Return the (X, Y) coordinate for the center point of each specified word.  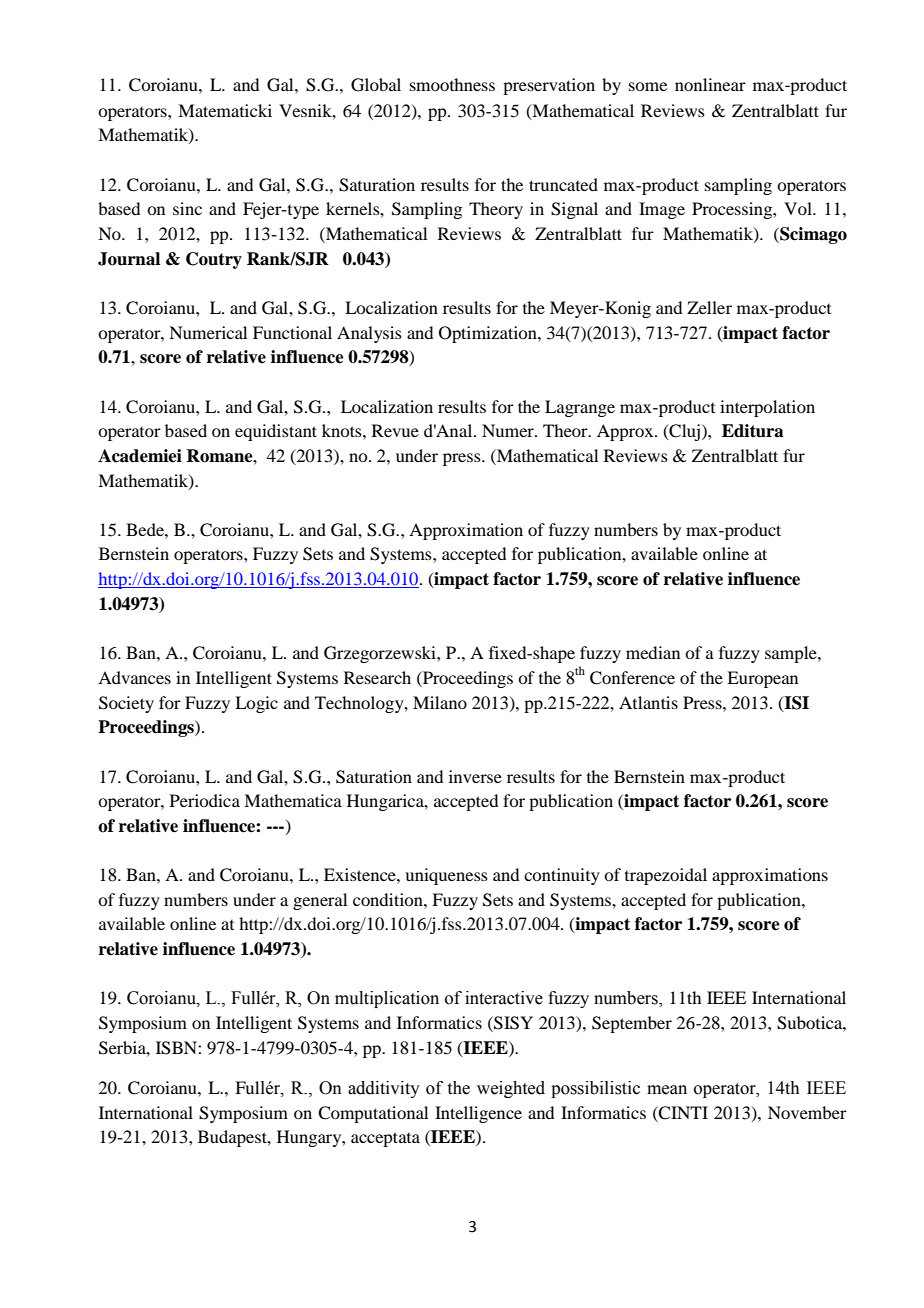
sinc (187, 208)
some (648, 86)
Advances (134, 677)
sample (792, 654)
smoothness (452, 84)
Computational (373, 1114)
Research (377, 677)
